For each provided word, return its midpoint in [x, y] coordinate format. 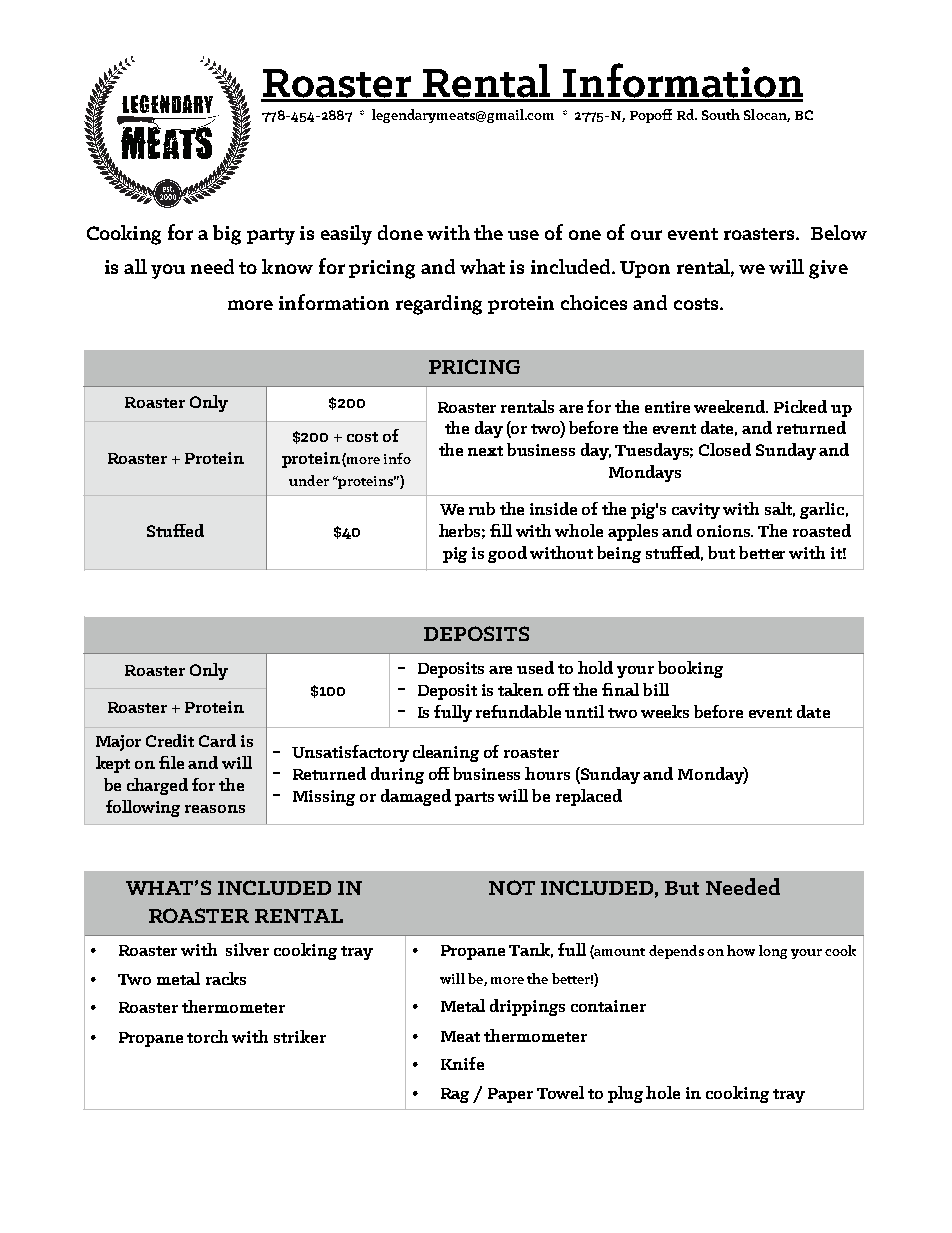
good [507, 554]
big [227, 235]
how [741, 950]
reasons [215, 809]
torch [207, 1036]
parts [474, 799]
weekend [731, 406]
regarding [439, 305]
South [721, 114]
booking [690, 669]
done [400, 232]
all [135, 266]
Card [217, 740]
